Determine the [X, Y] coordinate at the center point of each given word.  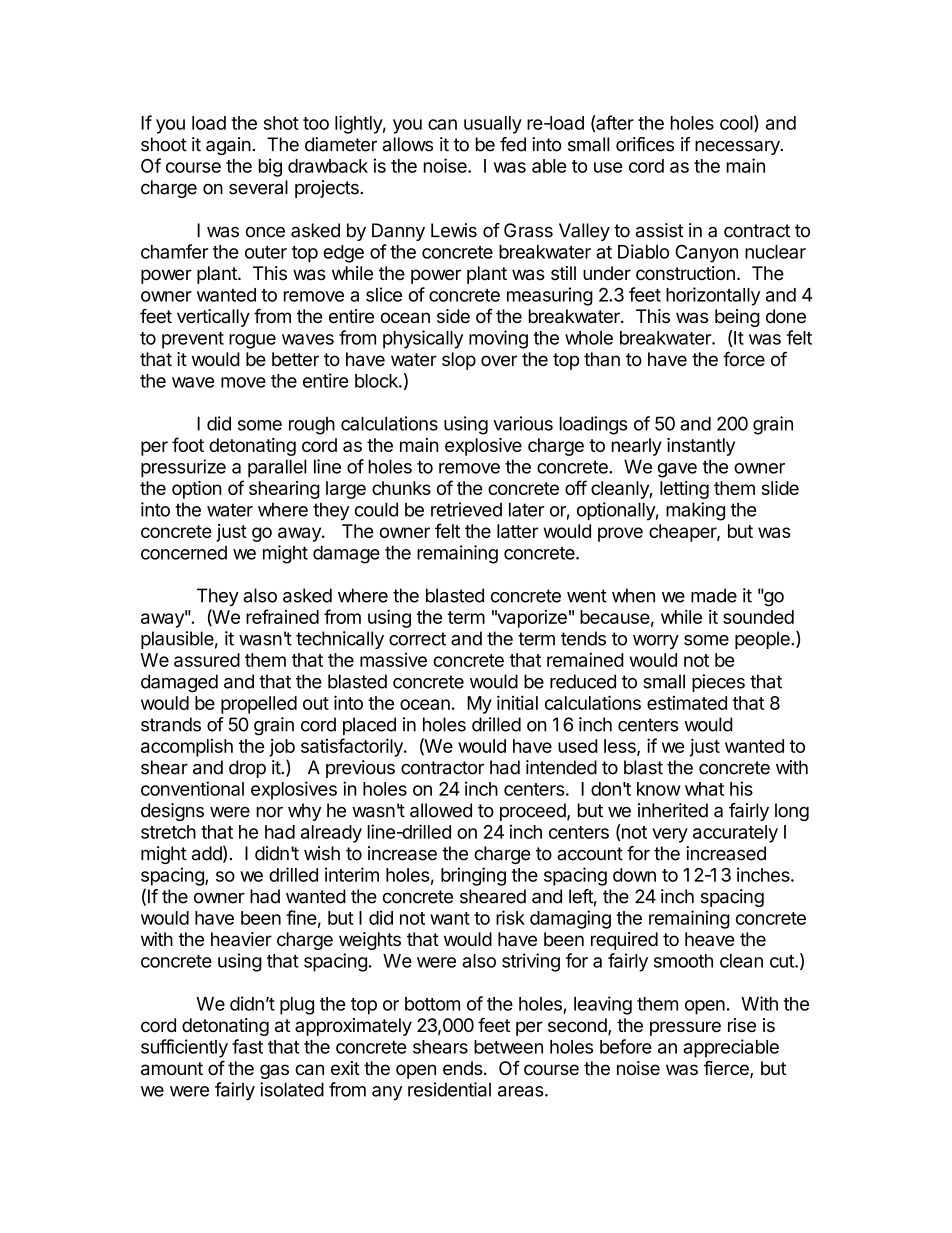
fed [513, 144]
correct [417, 639]
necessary [738, 148]
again [228, 146]
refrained [282, 616]
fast [247, 1046]
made [714, 595]
